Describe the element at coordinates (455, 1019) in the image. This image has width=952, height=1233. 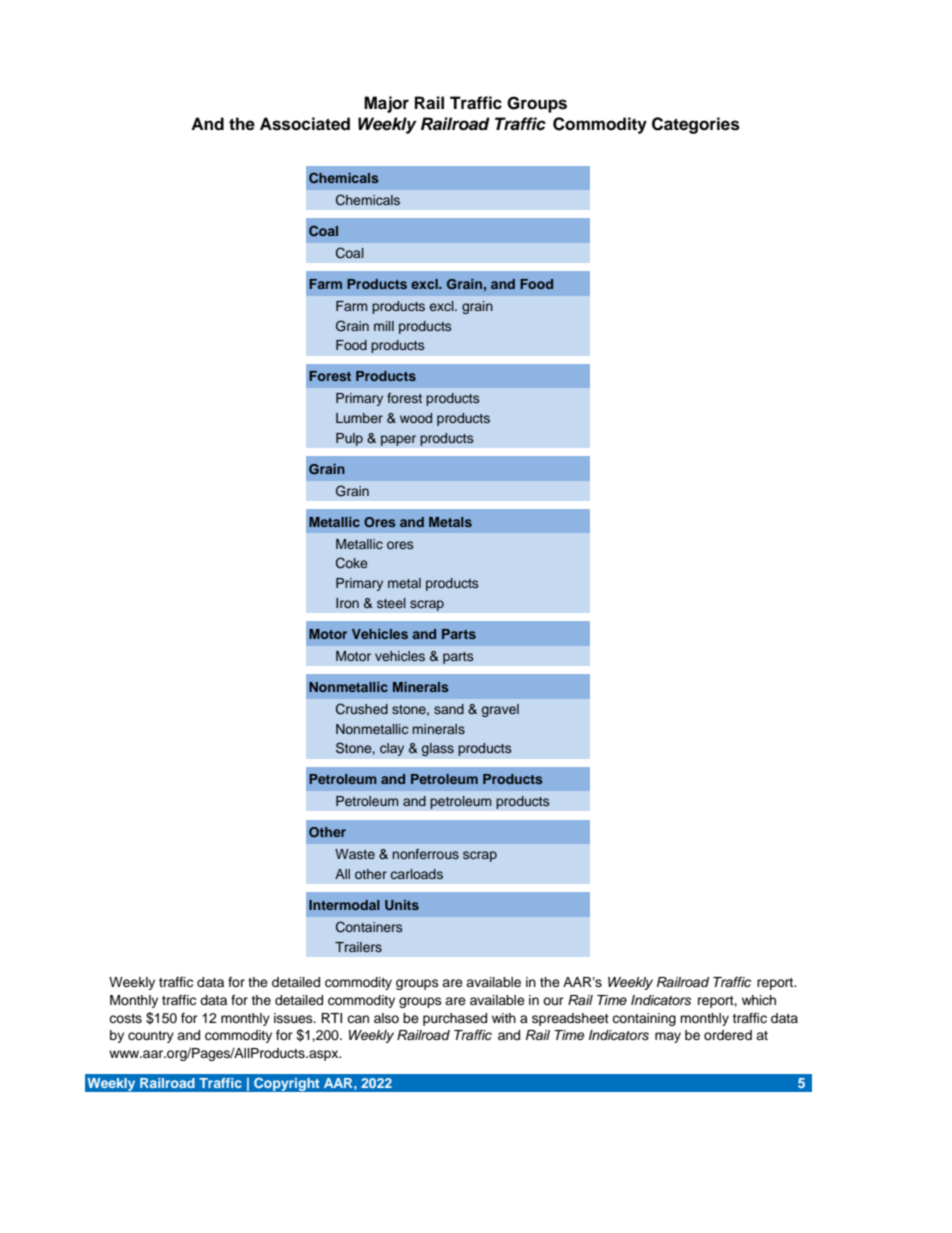
I see `purchased` at that location.
